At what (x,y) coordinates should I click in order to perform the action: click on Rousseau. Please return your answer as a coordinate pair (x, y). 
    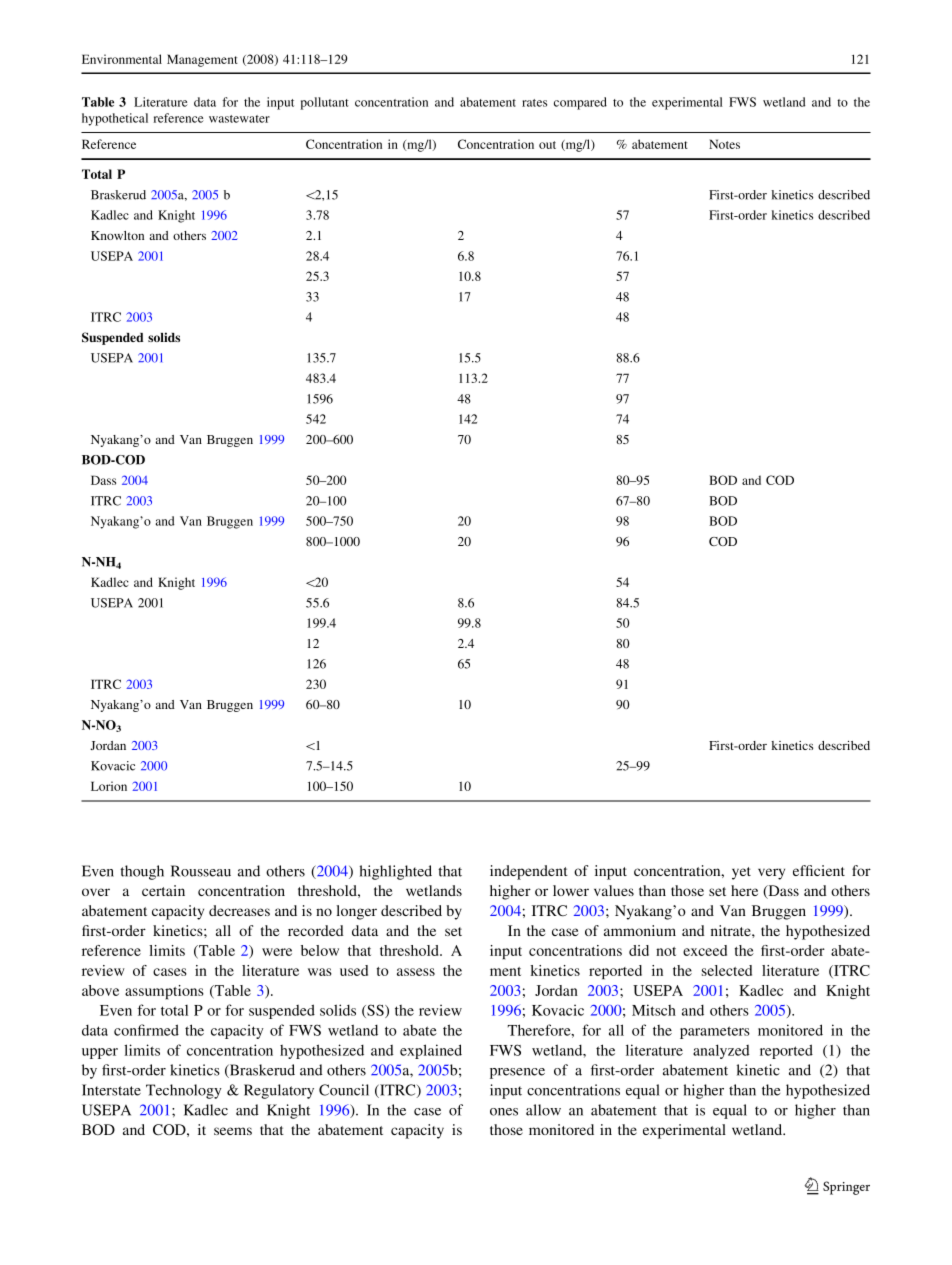
    Looking at the image, I should click on (201, 871).
